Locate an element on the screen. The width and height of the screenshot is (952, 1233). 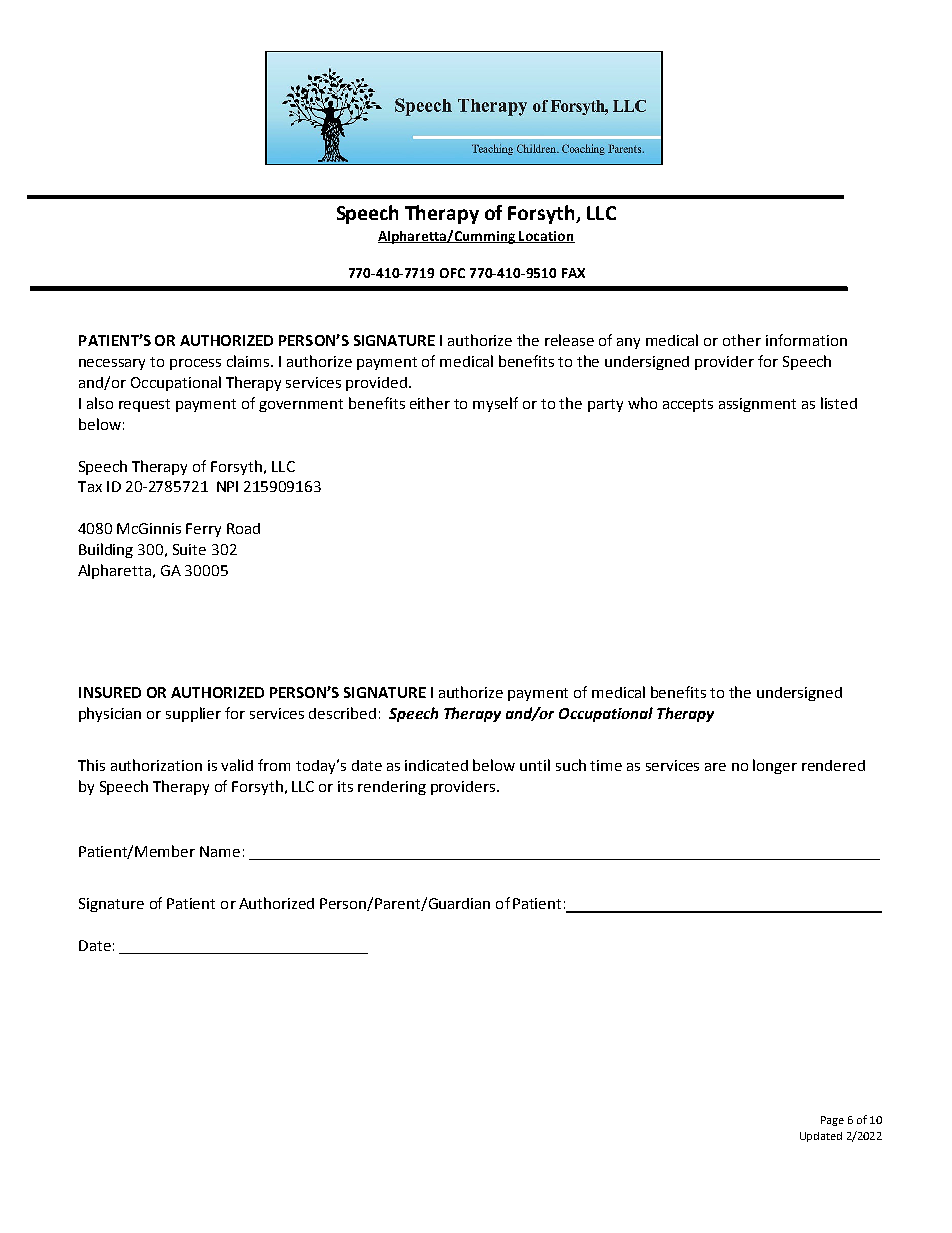
rendered is located at coordinates (833, 765).
